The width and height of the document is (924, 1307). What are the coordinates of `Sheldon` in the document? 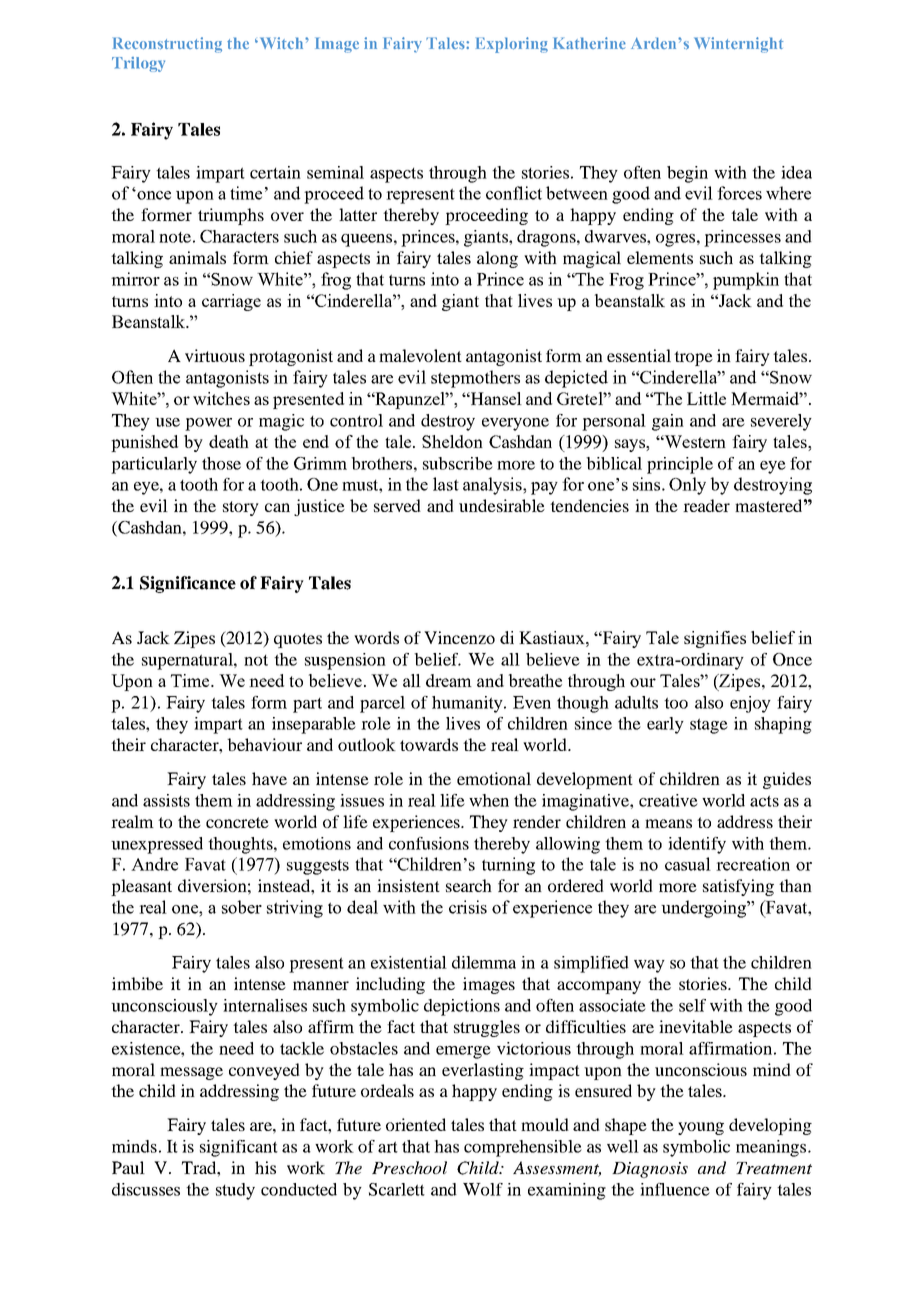 It's located at (452, 441).
